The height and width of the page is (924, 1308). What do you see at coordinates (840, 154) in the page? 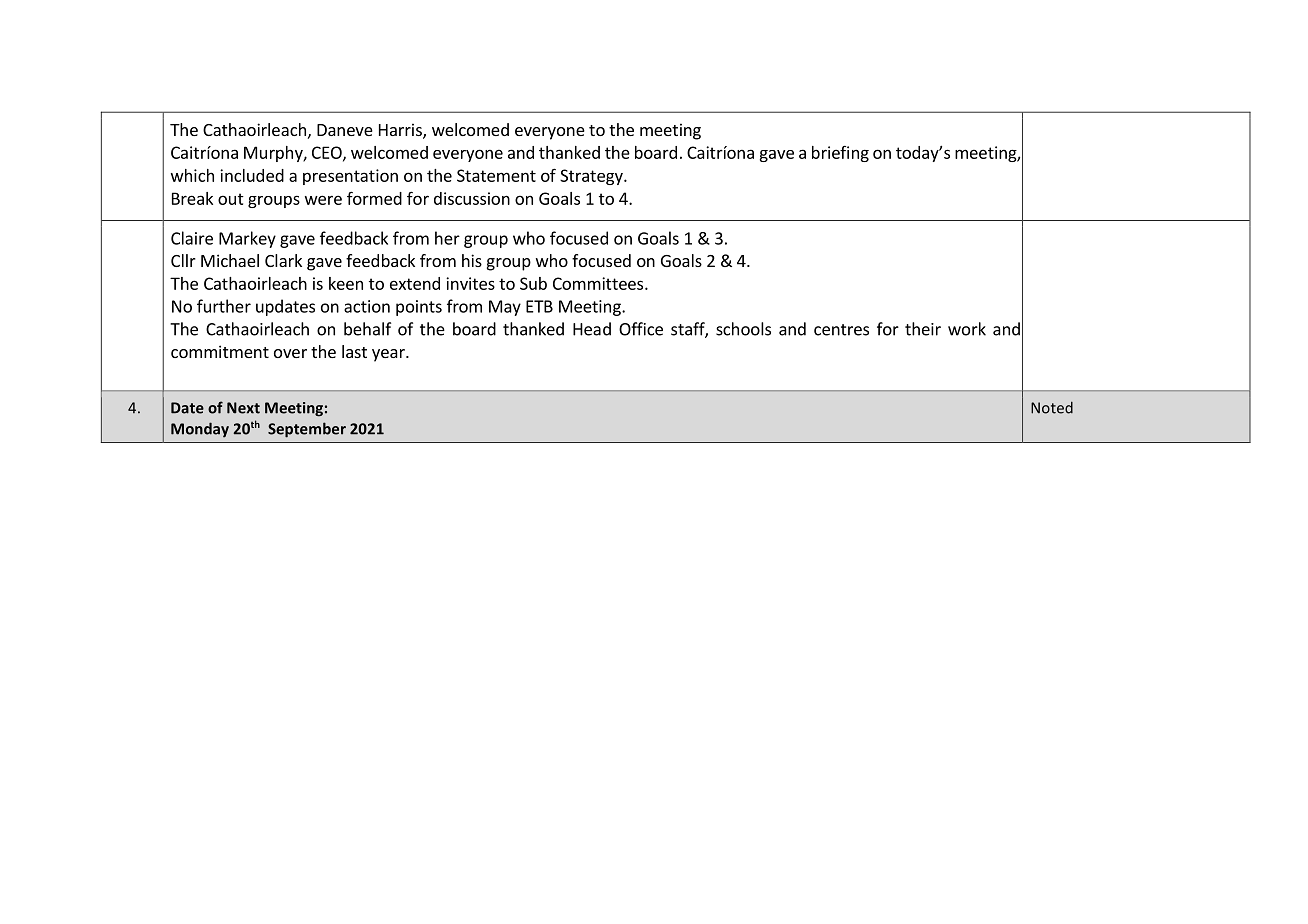
I see `briefing` at bounding box center [840, 154].
